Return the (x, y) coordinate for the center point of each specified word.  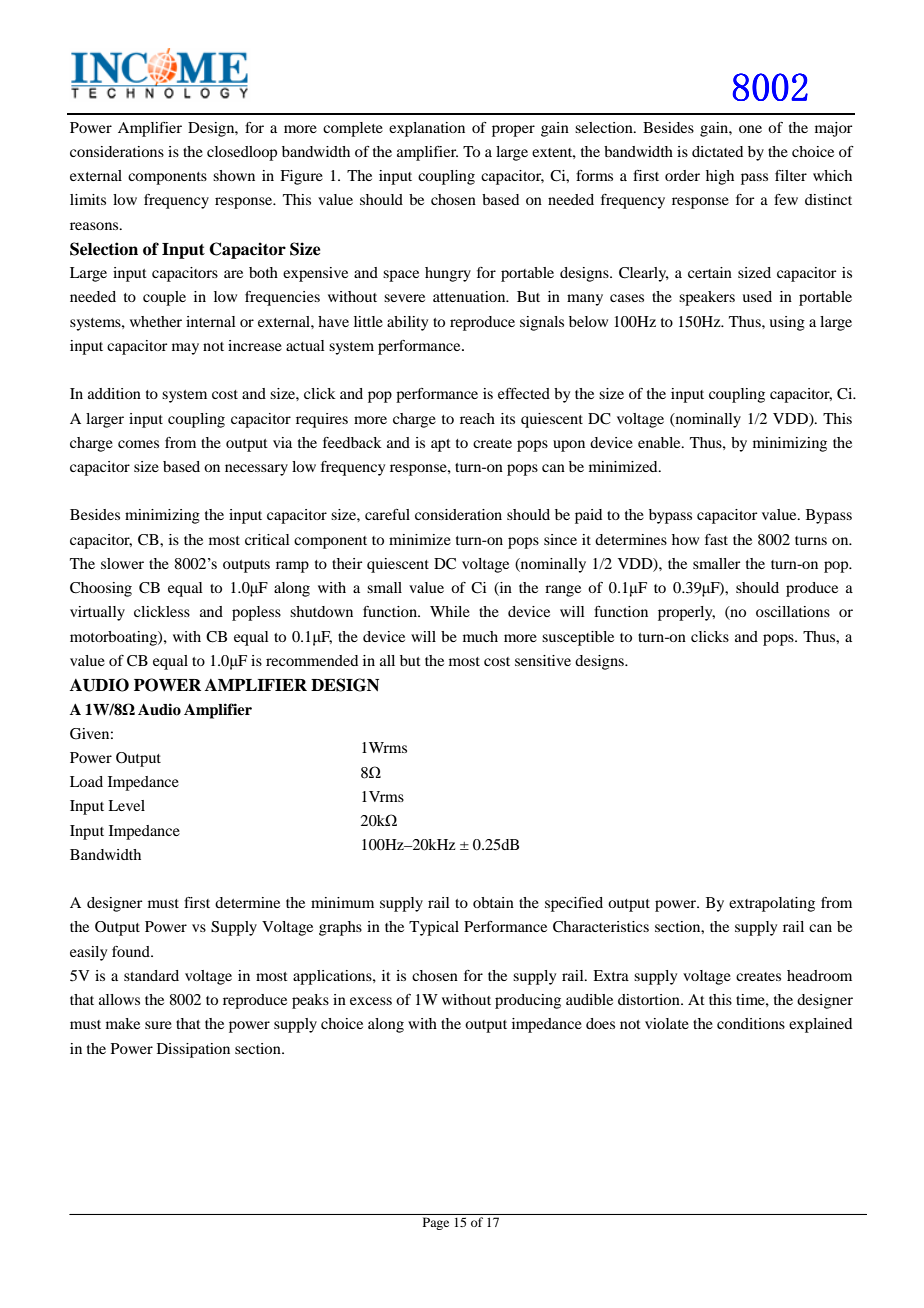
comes (138, 444)
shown (234, 175)
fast (716, 539)
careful (387, 514)
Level (126, 805)
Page (436, 1223)
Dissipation (193, 1050)
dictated (717, 151)
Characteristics (601, 927)
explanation (427, 129)
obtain (493, 902)
